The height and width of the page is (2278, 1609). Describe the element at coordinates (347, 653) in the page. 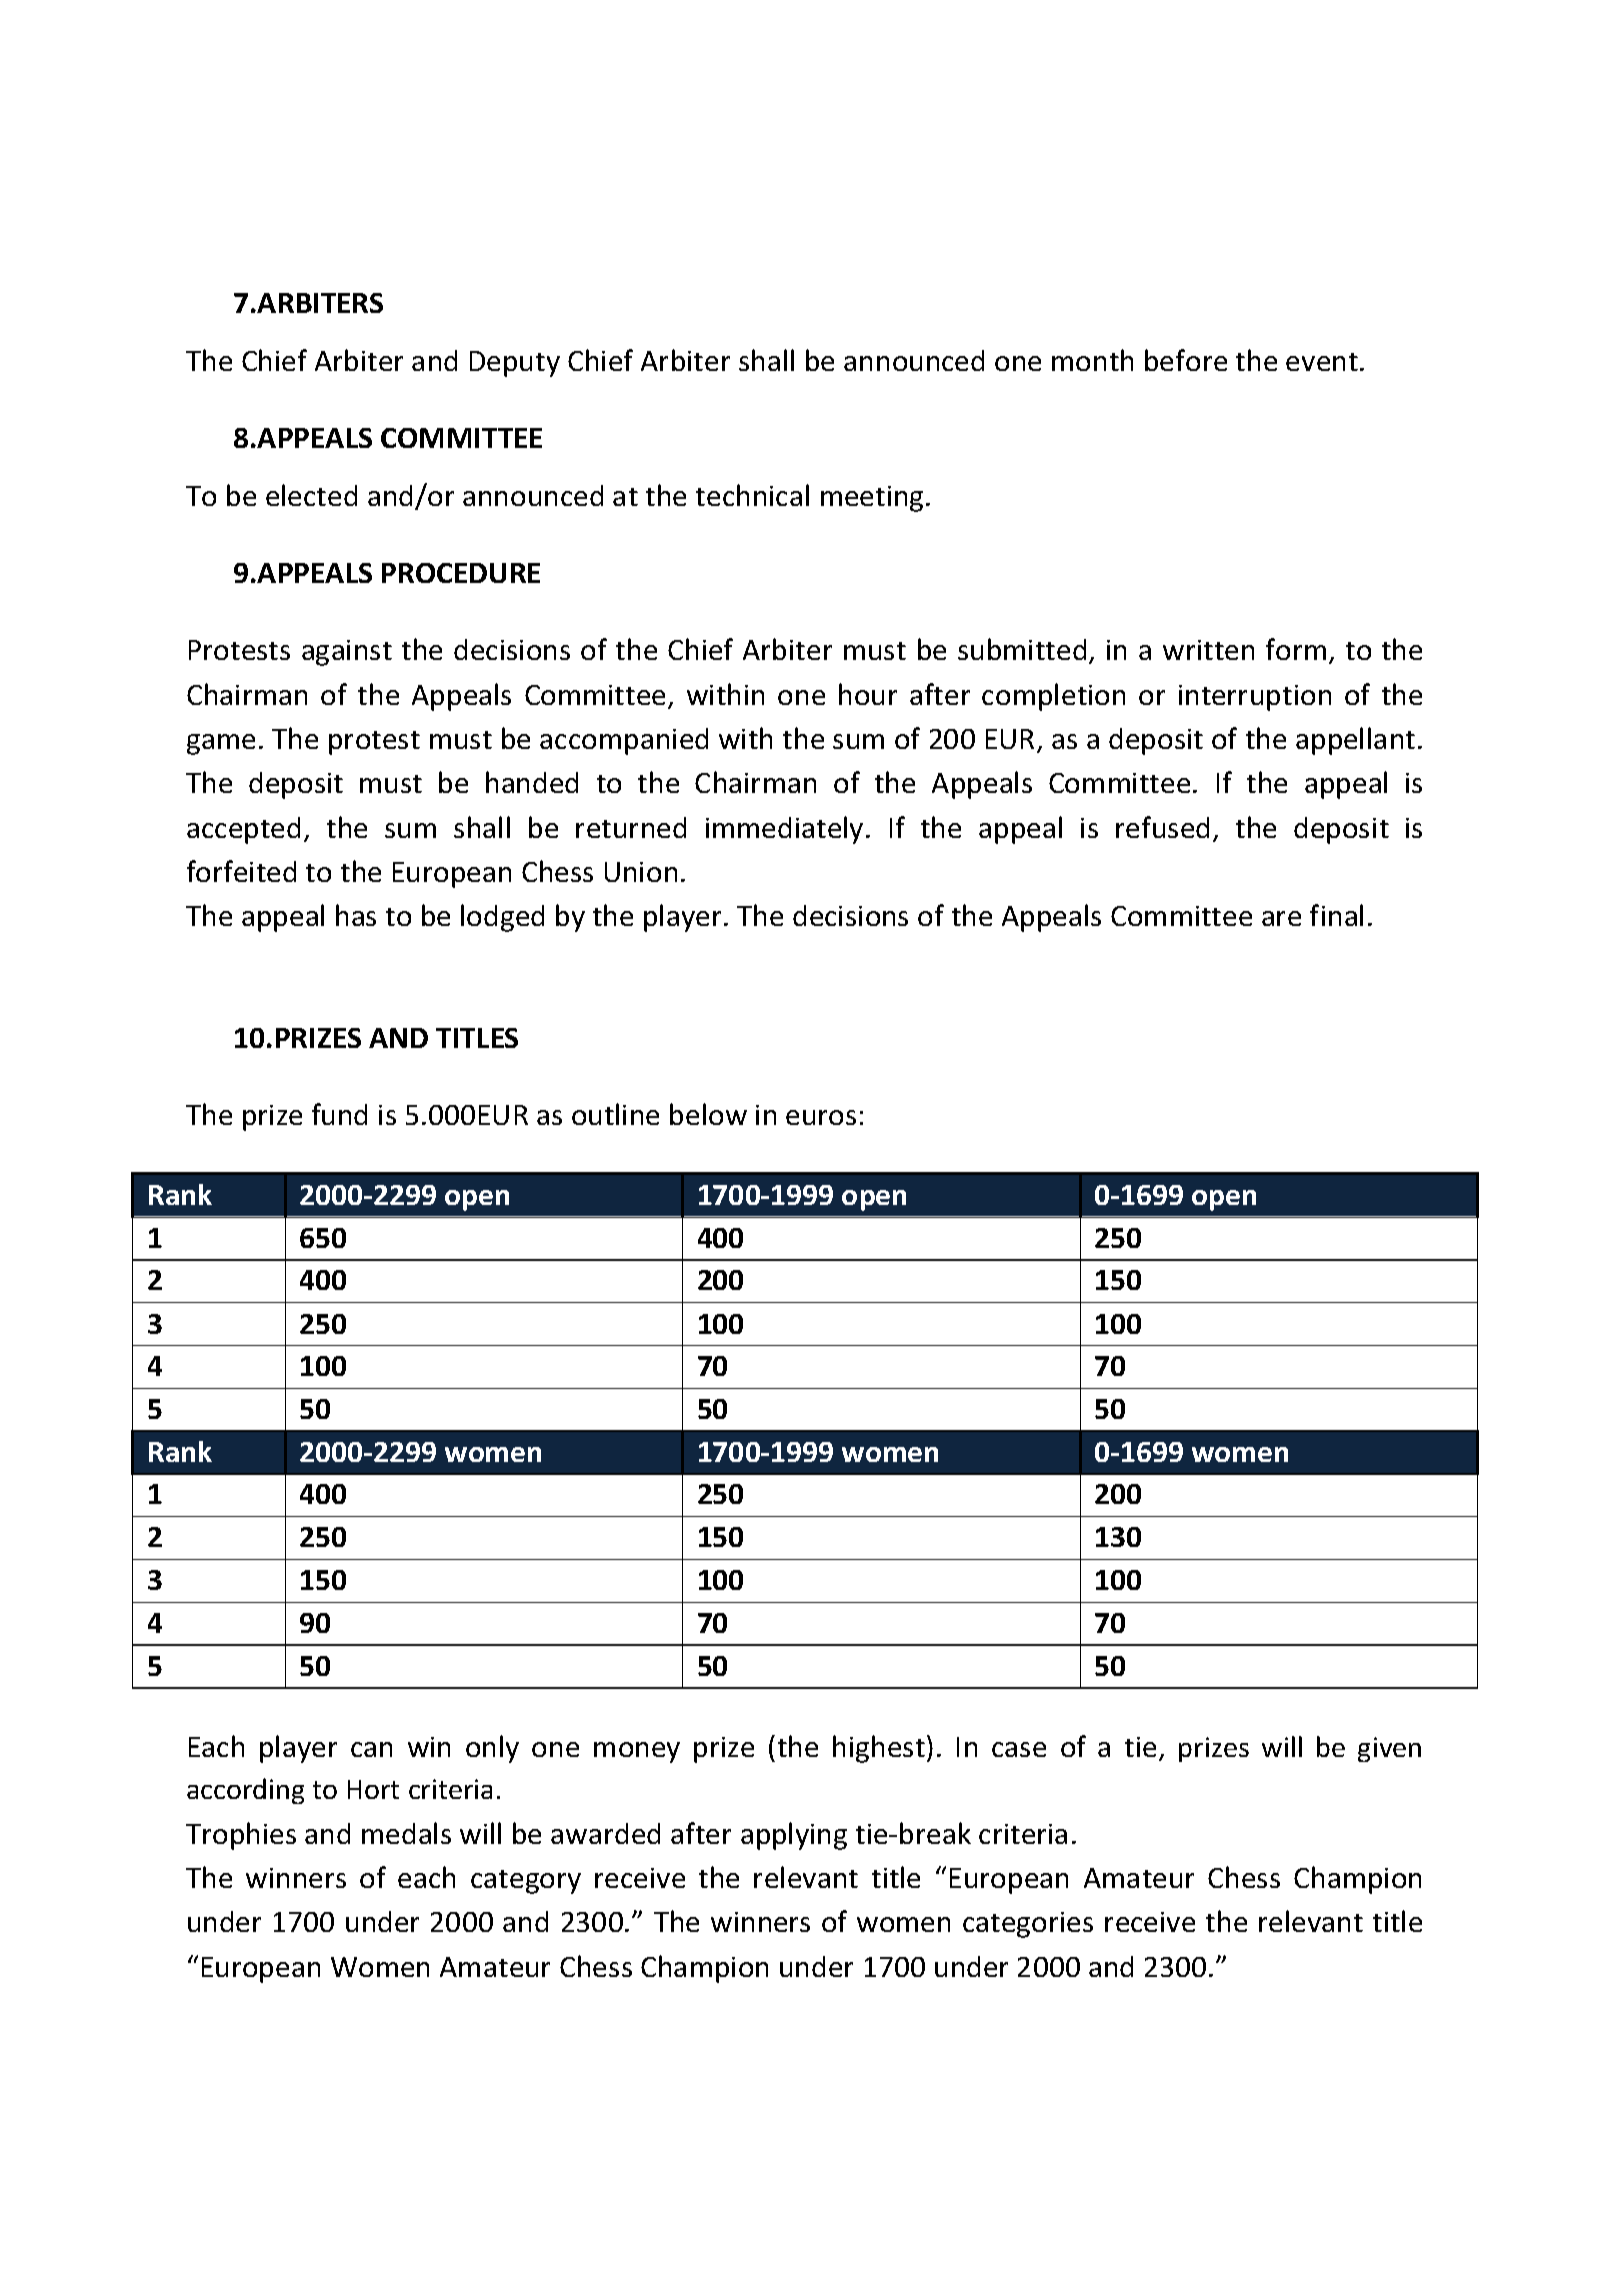

I see `against` at that location.
